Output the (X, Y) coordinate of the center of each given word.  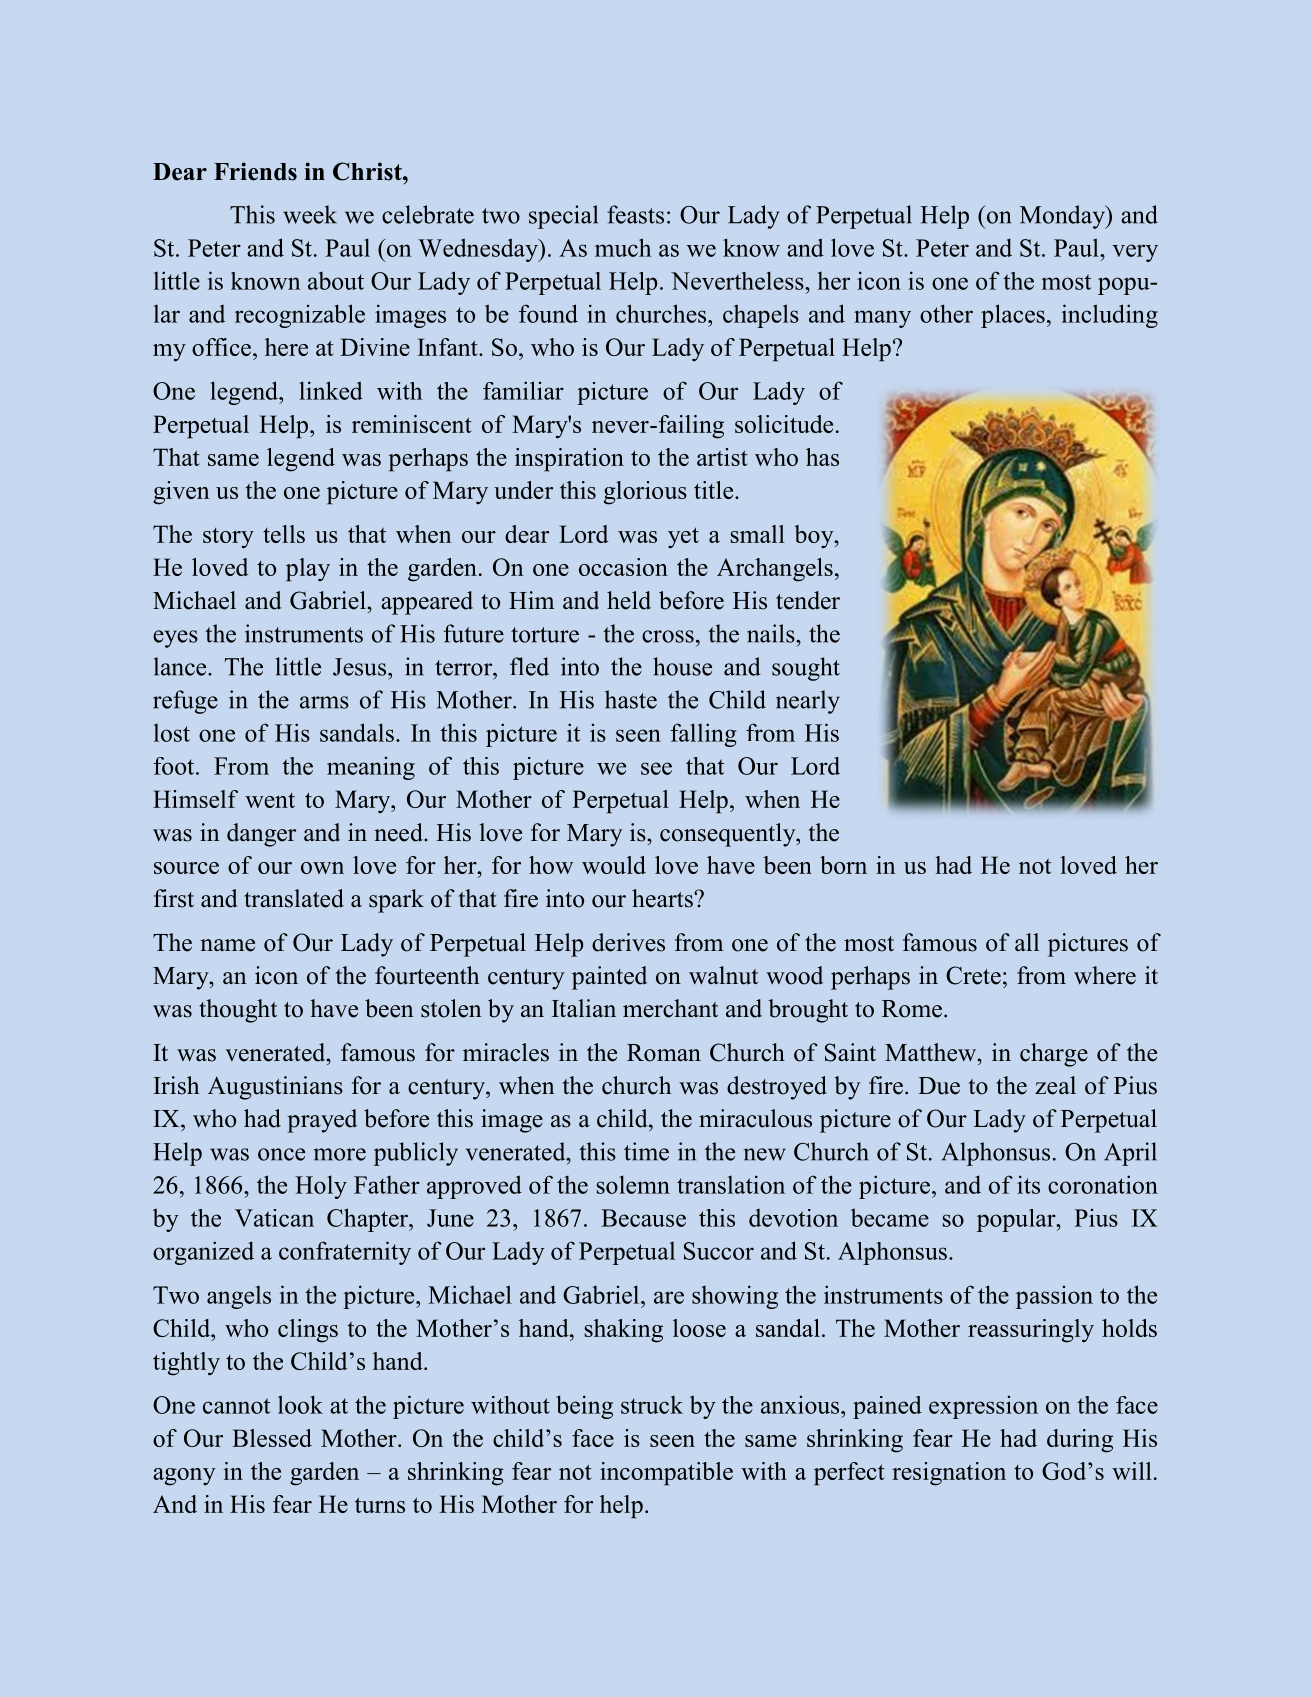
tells (284, 534)
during (1080, 1441)
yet (683, 538)
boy (815, 537)
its (1028, 1184)
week (310, 214)
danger (261, 835)
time (646, 1151)
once (281, 1154)
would (614, 865)
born (843, 865)
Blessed (272, 1438)
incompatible (666, 1474)
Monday (1063, 217)
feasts (635, 214)
